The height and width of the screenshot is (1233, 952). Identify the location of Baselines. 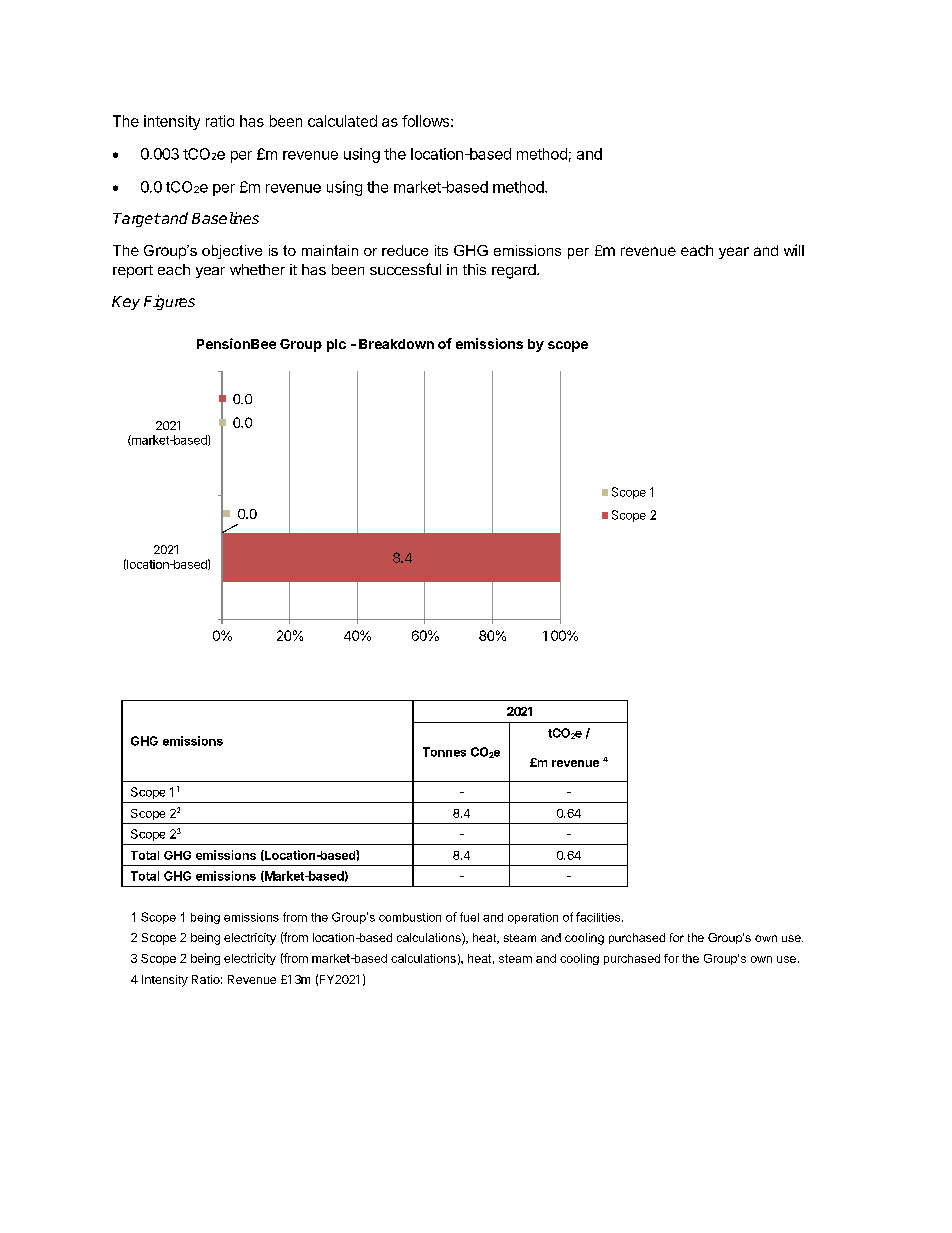
(225, 218).
